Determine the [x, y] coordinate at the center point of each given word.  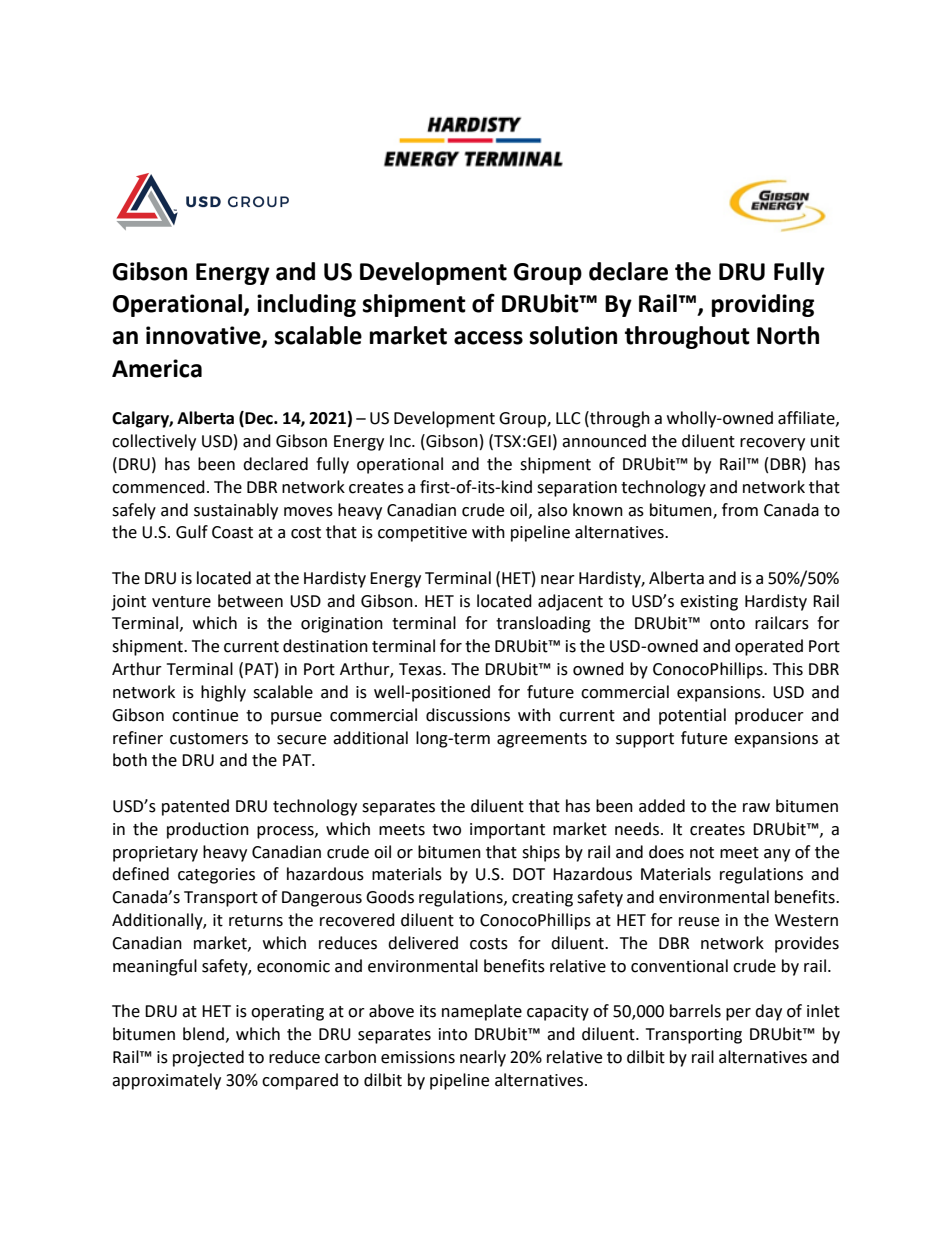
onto [727, 624]
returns [256, 921]
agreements [542, 740]
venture [181, 602]
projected [208, 1058]
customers [209, 739]
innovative [204, 336]
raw [756, 808]
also [552, 510]
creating [542, 899]
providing [763, 305]
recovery [772, 444]
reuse [699, 922]
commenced [158, 487]
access [488, 338]
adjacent [570, 602]
